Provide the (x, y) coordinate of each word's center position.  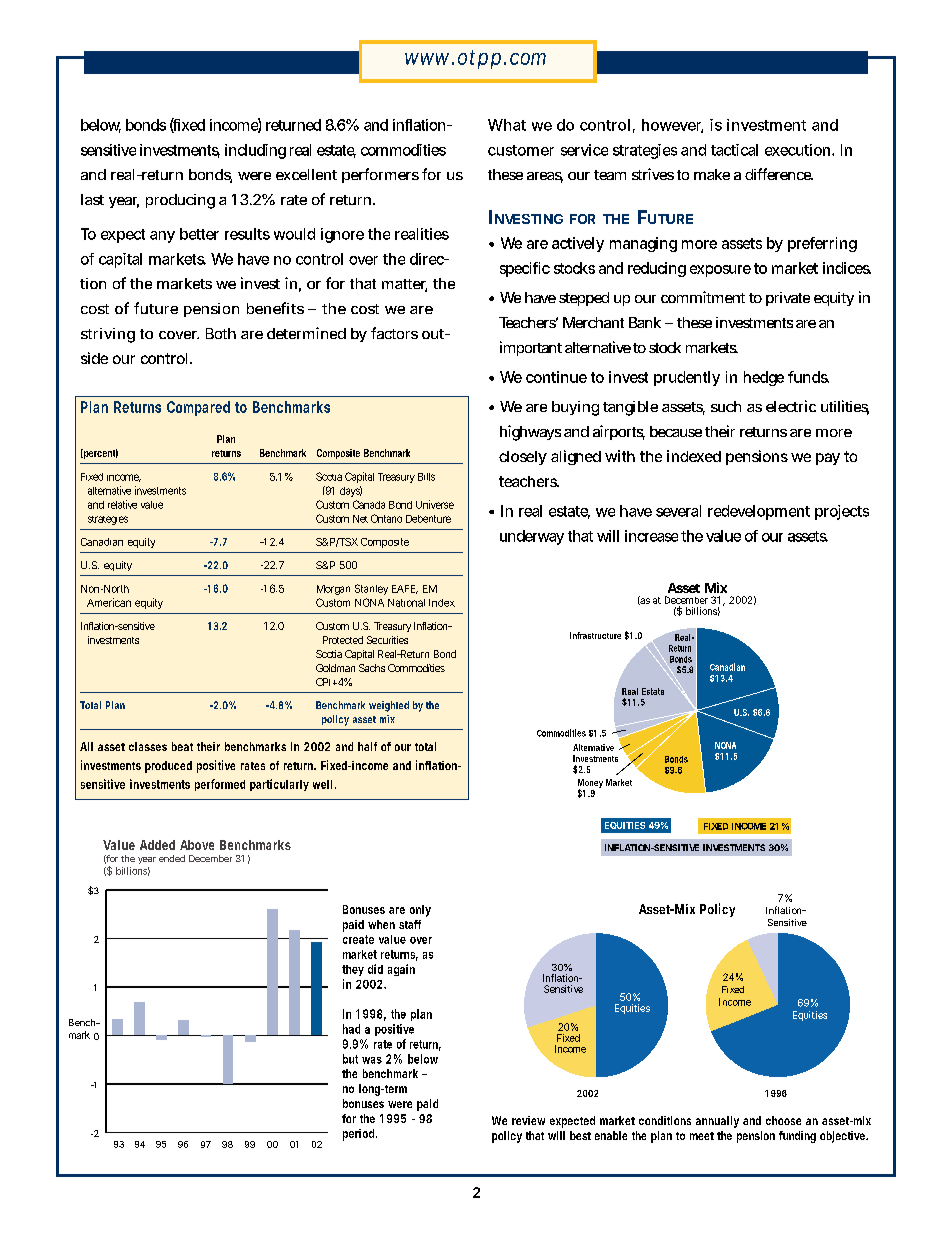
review (528, 1120)
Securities (387, 640)
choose (783, 1120)
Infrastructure (595, 635)
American (109, 602)
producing (180, 201)
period (358, 1135)
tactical (734, 150)
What (507, 125)
